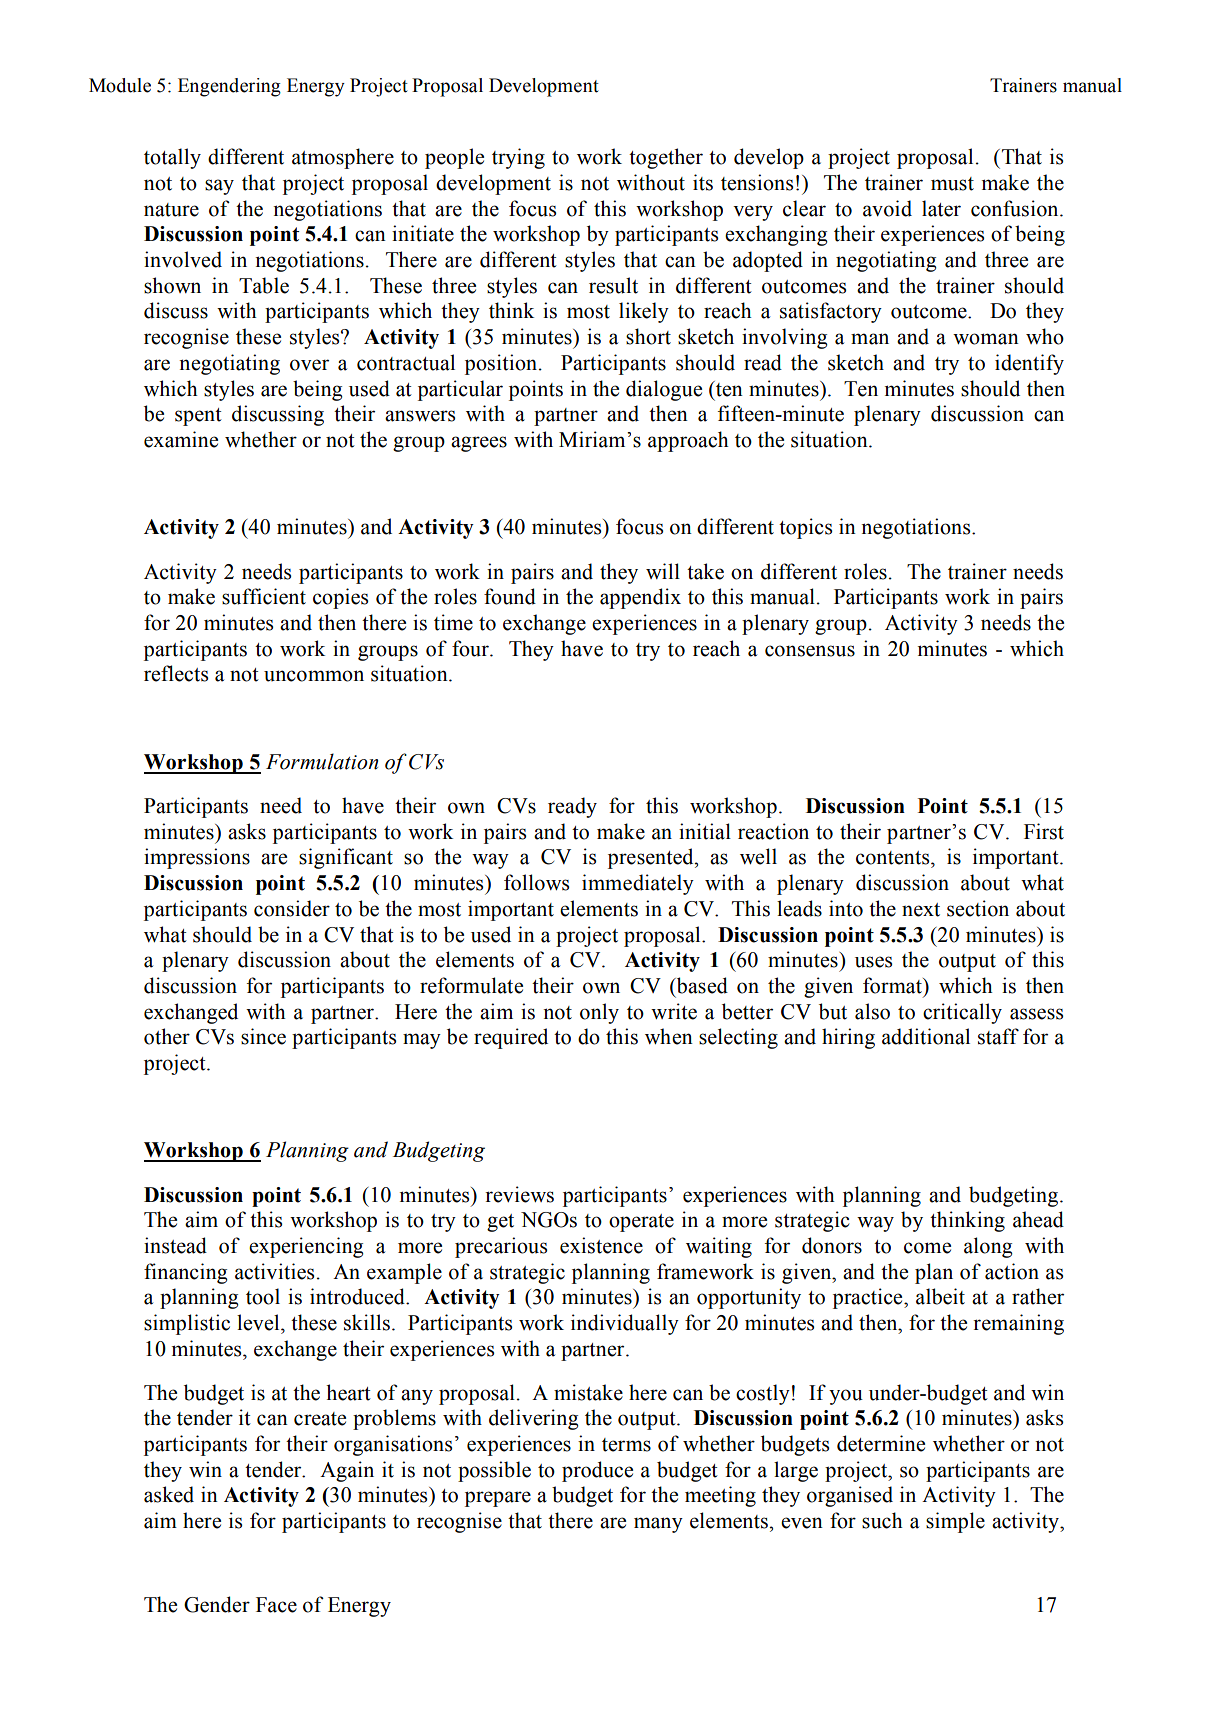 This screenshot has height=1709, width=1208. Describe the element at coordinates (640, 598) in the screenshot. I see `appendix` at that location.
